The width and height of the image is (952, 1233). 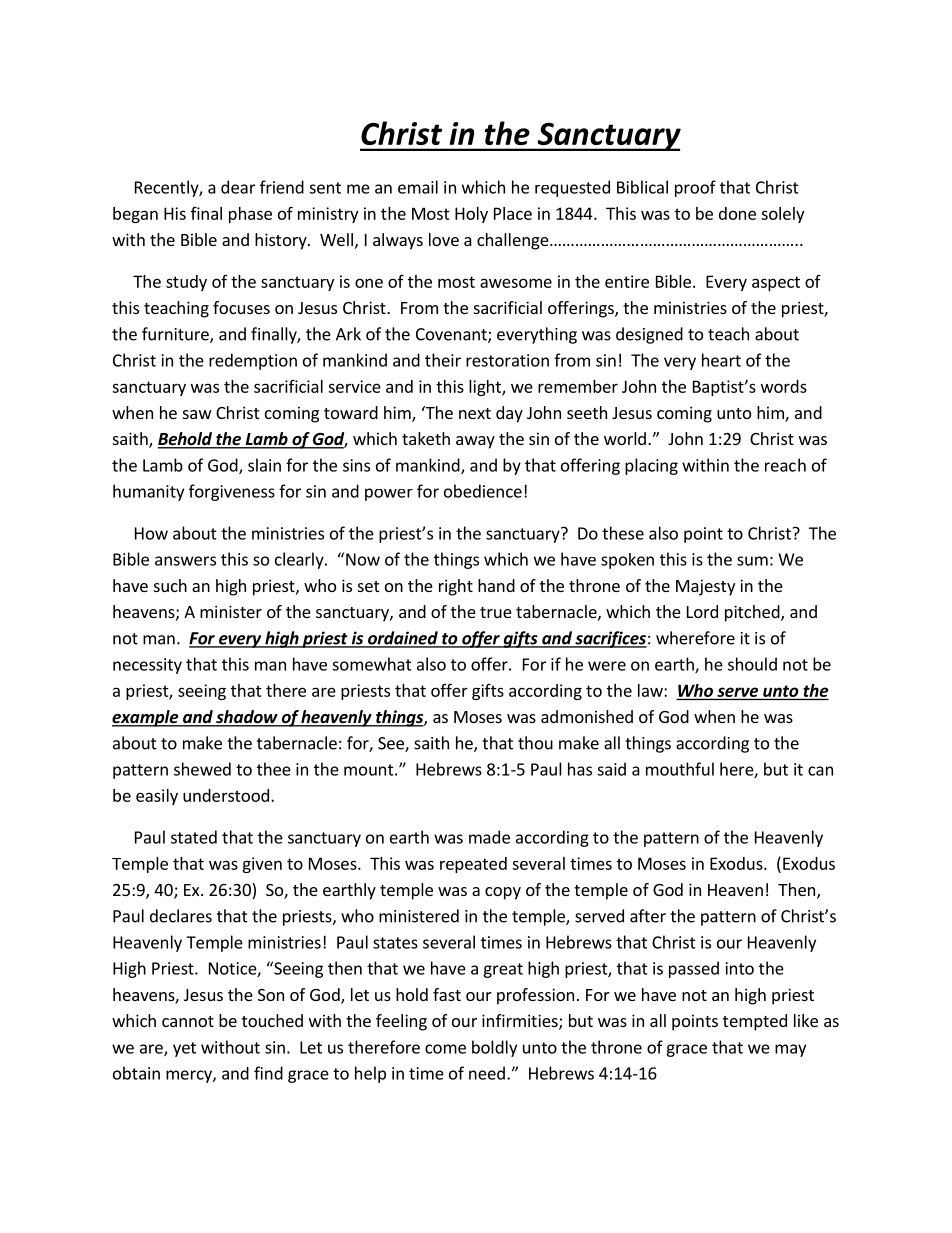 What do you see at coordinates (680, 769) in the image?
I see `mouthful` at bounding box center [680, 769].
